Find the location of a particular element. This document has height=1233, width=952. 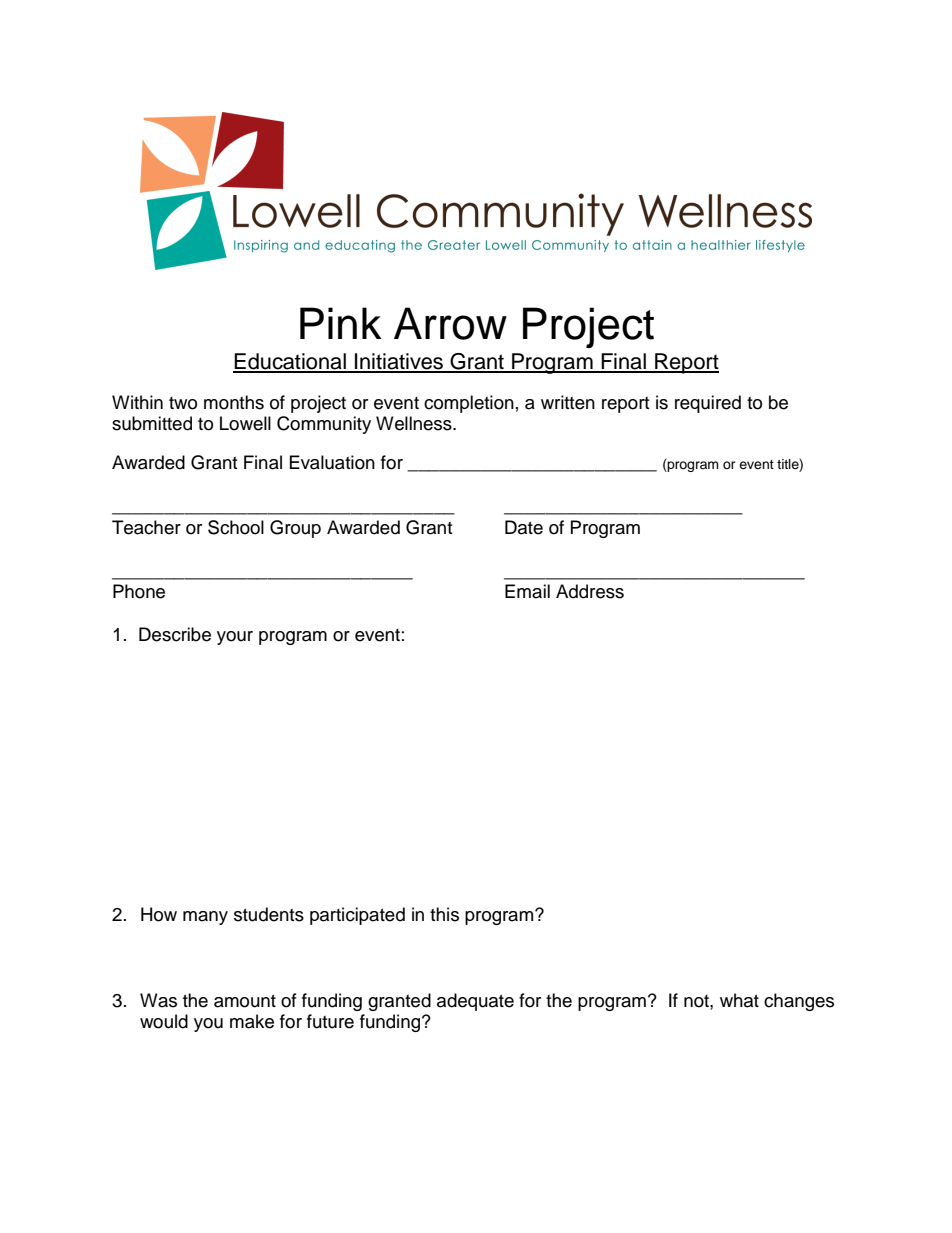

this is located at coordinates (444, 914).
